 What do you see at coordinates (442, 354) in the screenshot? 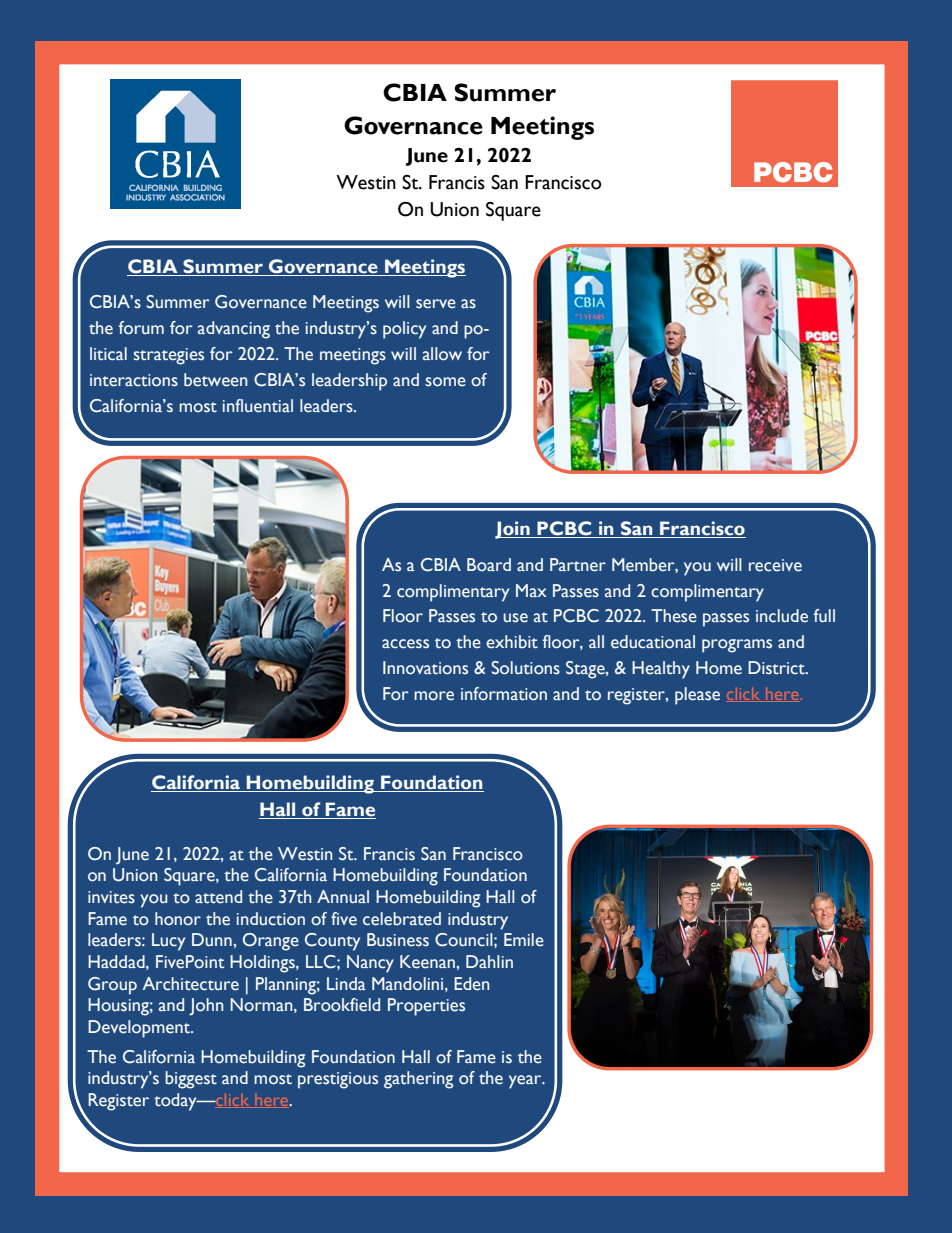
I see `allow` at bounding box center [442, 354].
